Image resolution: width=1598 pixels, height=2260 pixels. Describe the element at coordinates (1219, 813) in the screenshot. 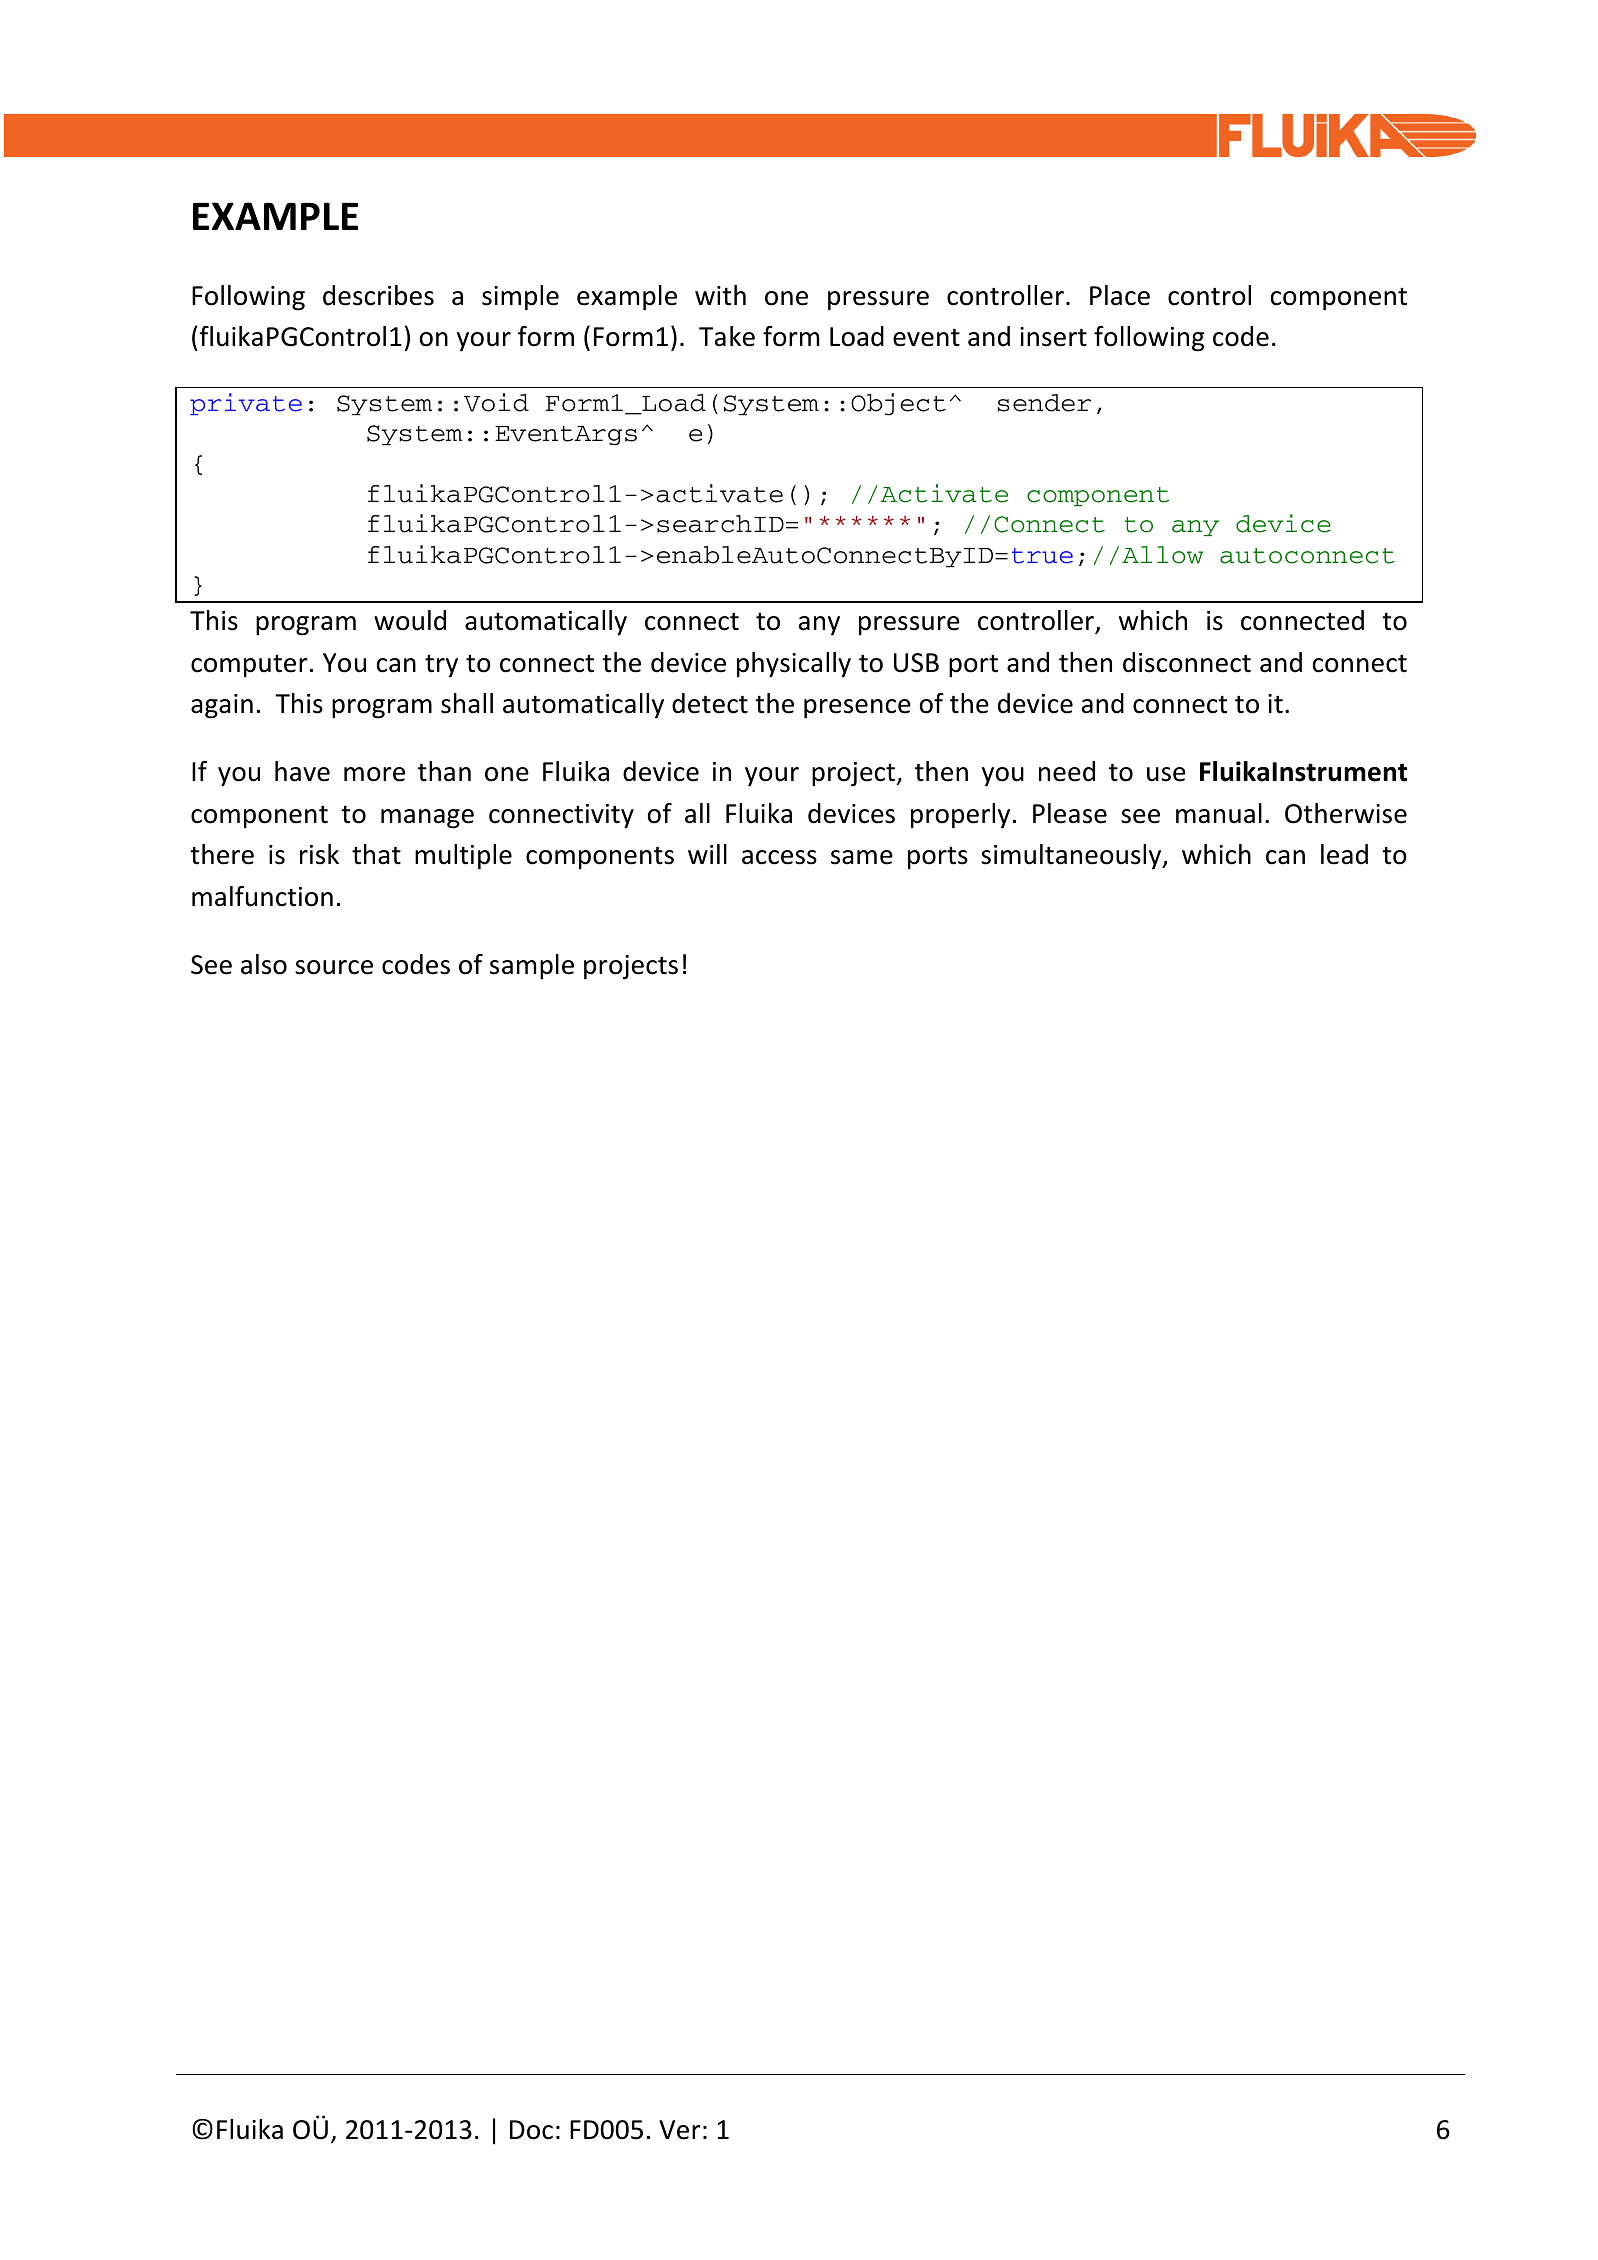

I see `manual` at that location.
